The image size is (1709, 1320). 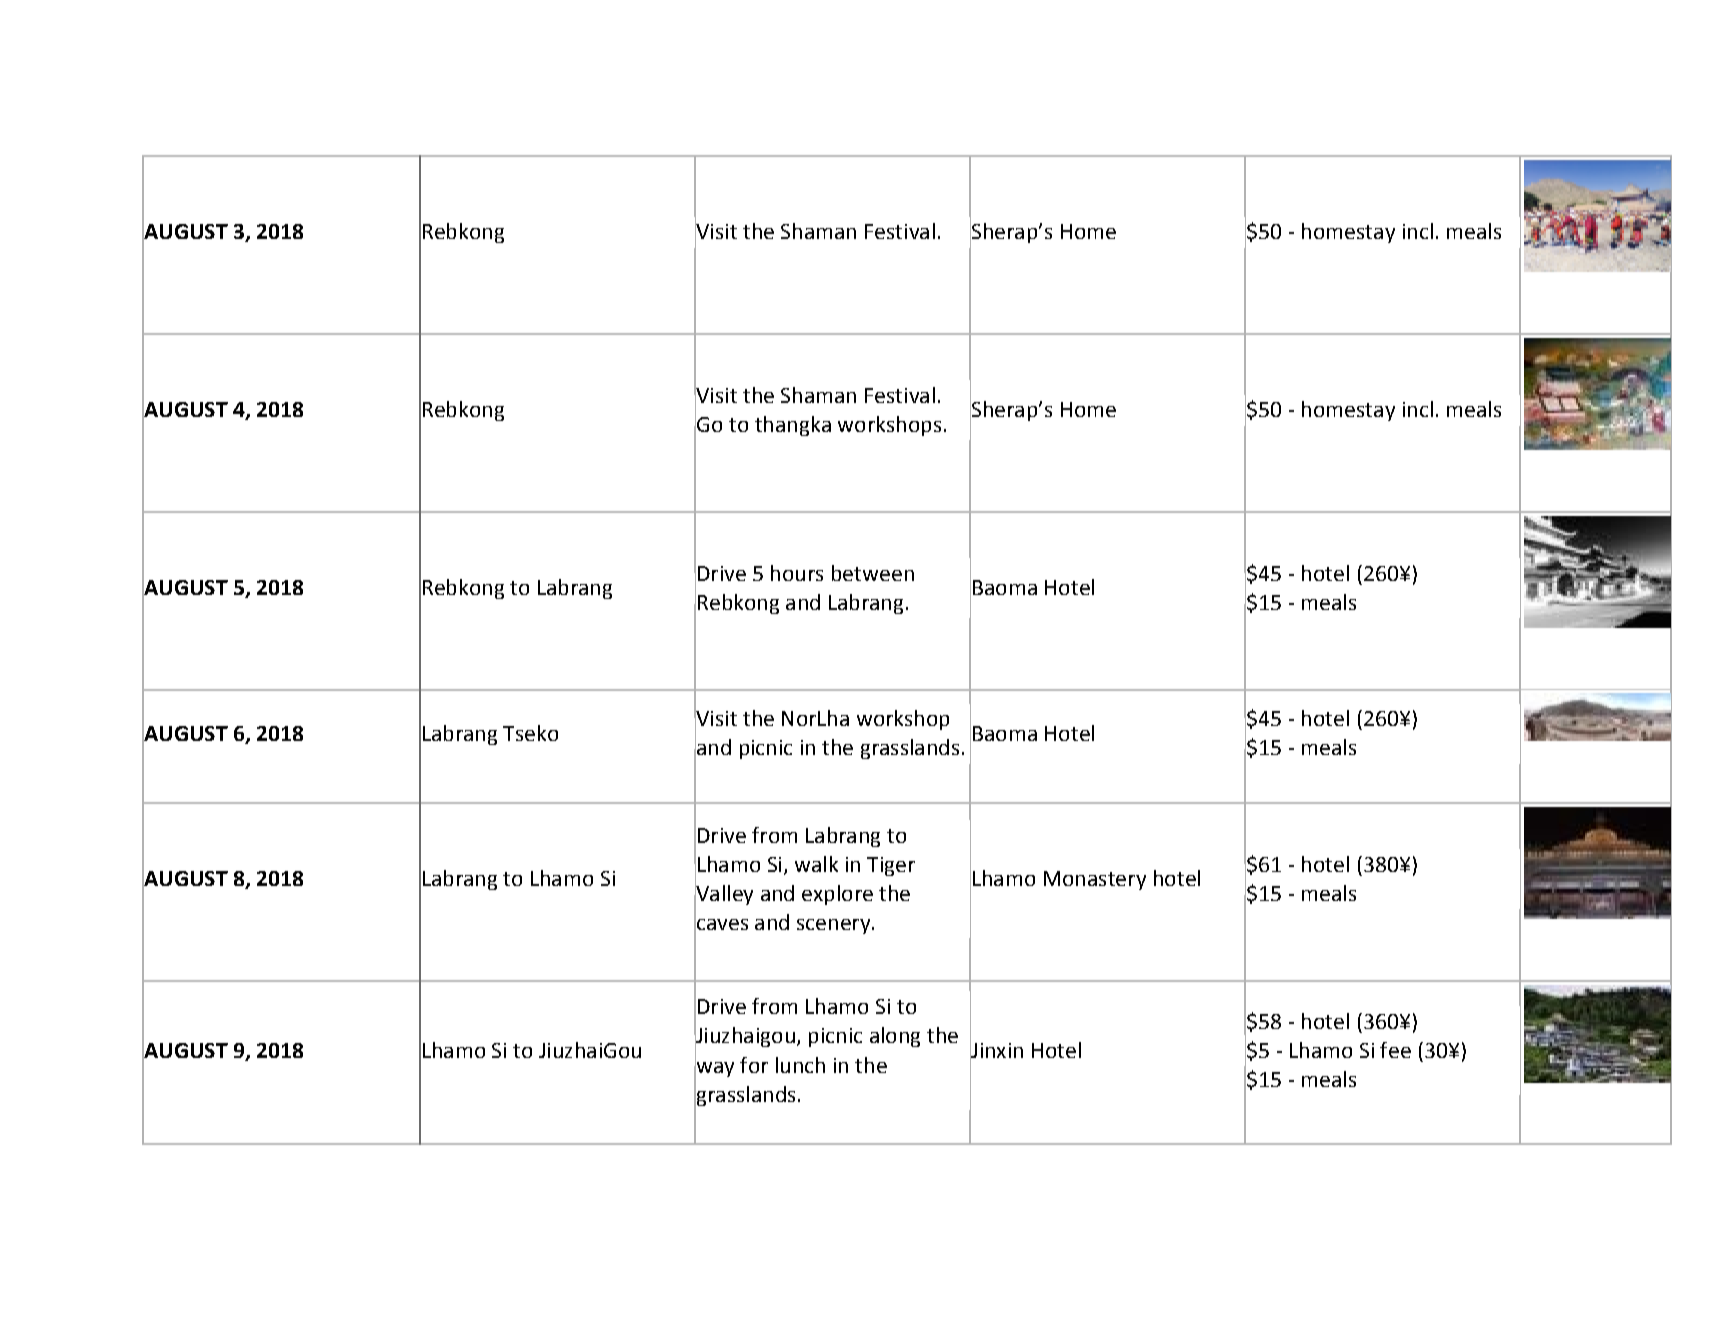 What do you see at coordinates (797, 573) in the screenshot?
I see `hours` at bounding box center [797, 573].
